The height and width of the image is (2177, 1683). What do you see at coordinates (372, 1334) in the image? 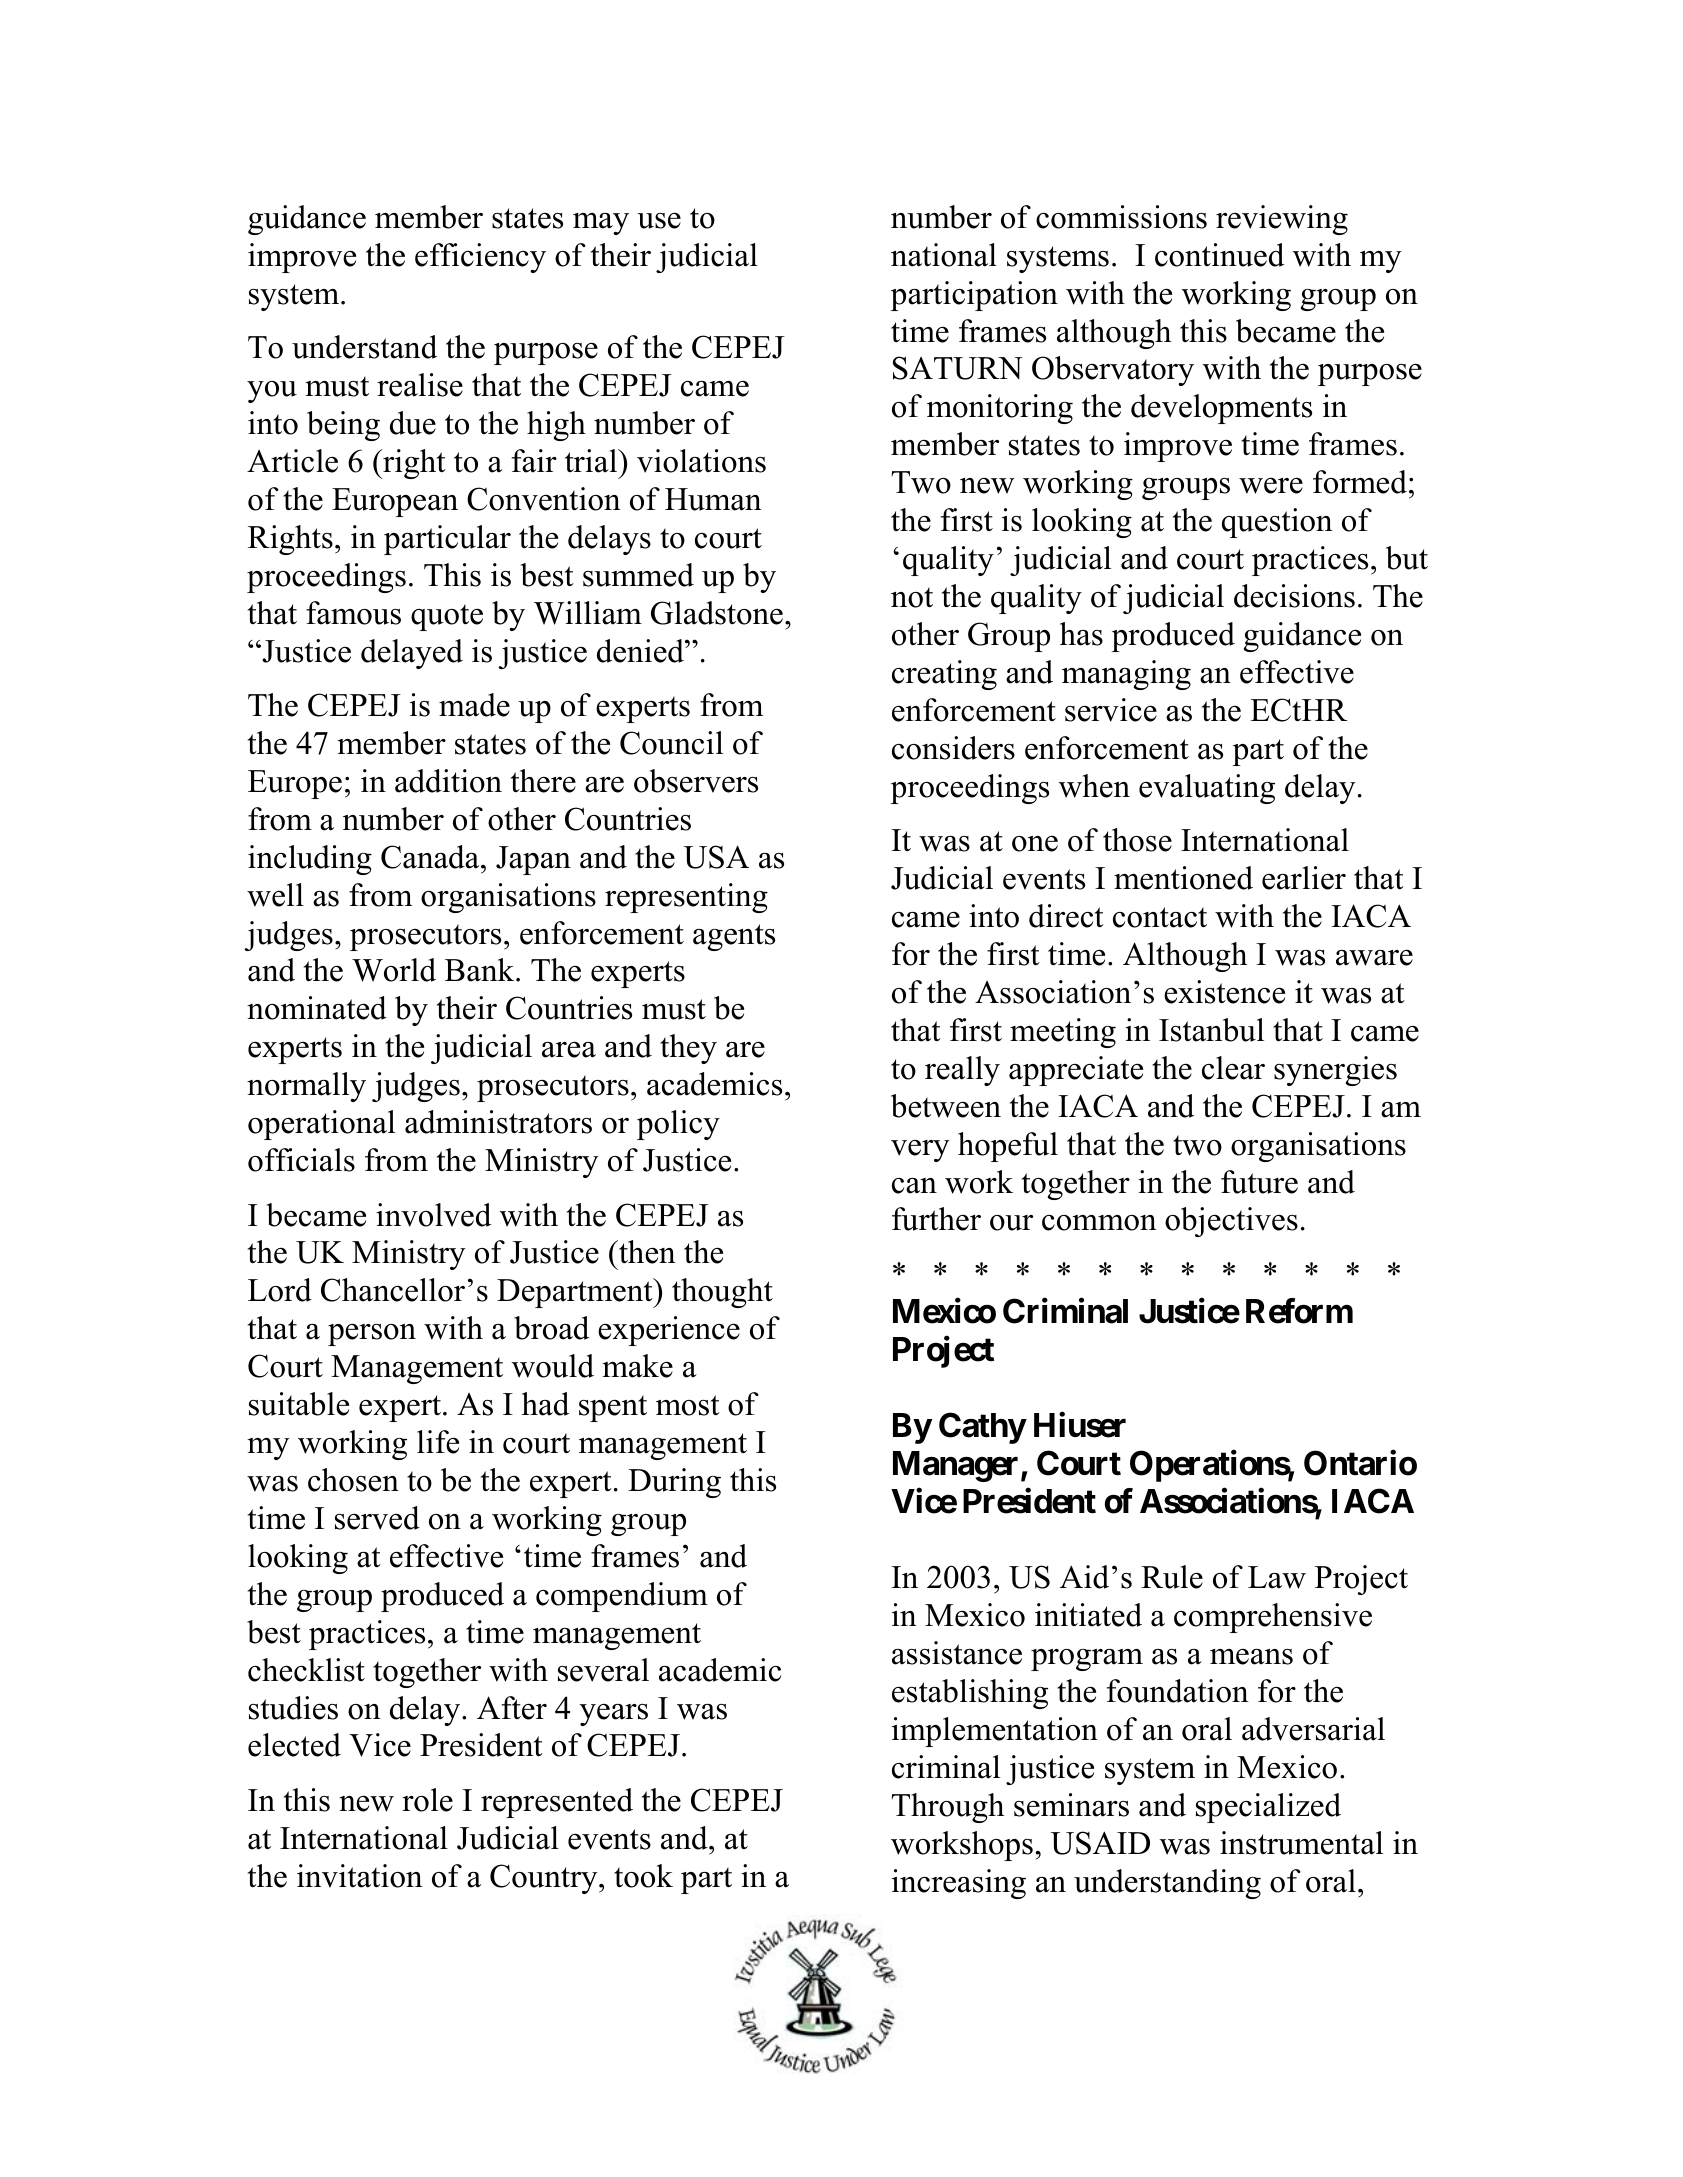
I see `person` at bounding box center [372, 1334].
